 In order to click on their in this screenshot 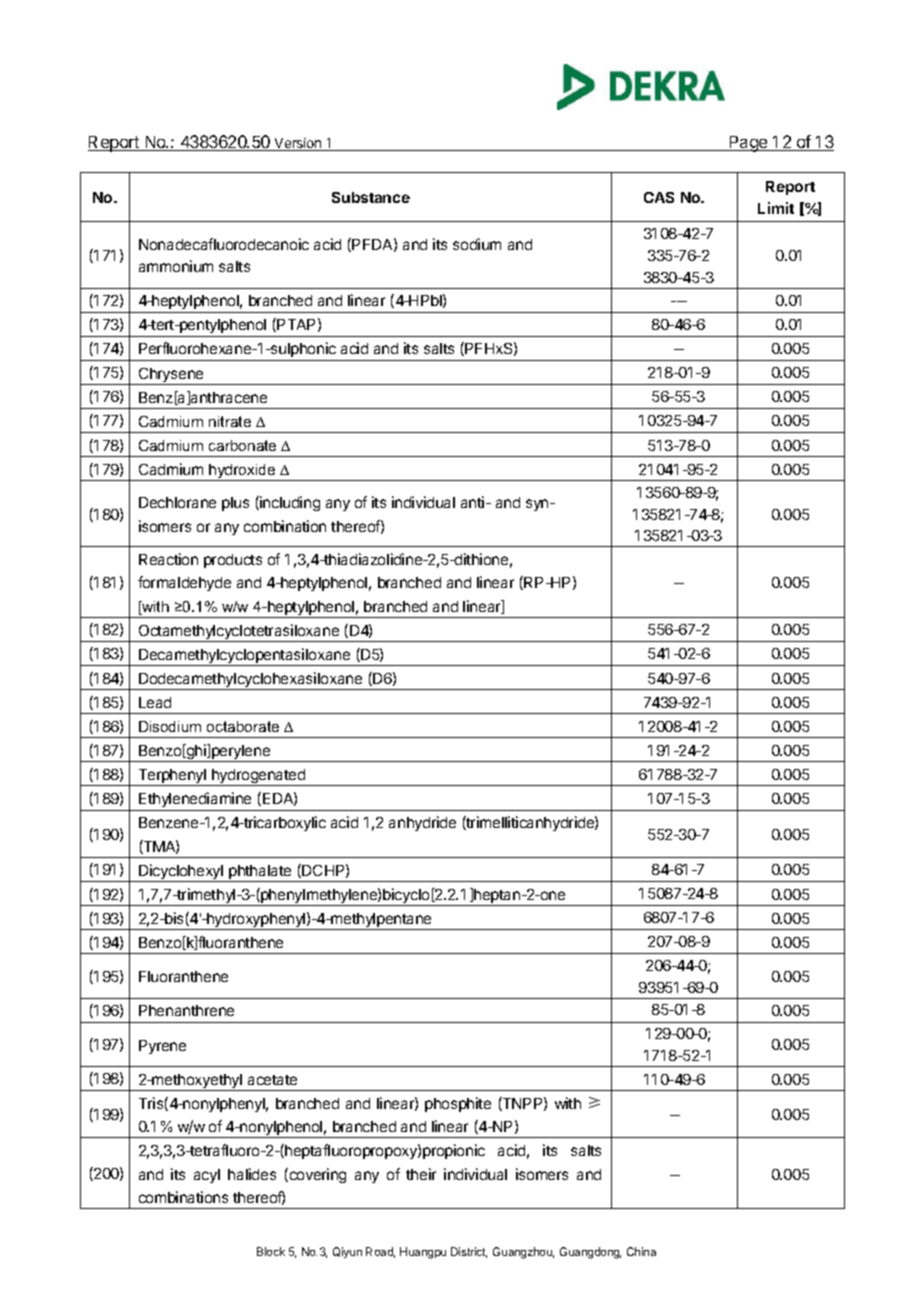, I will do `click(421, 1174)`.
